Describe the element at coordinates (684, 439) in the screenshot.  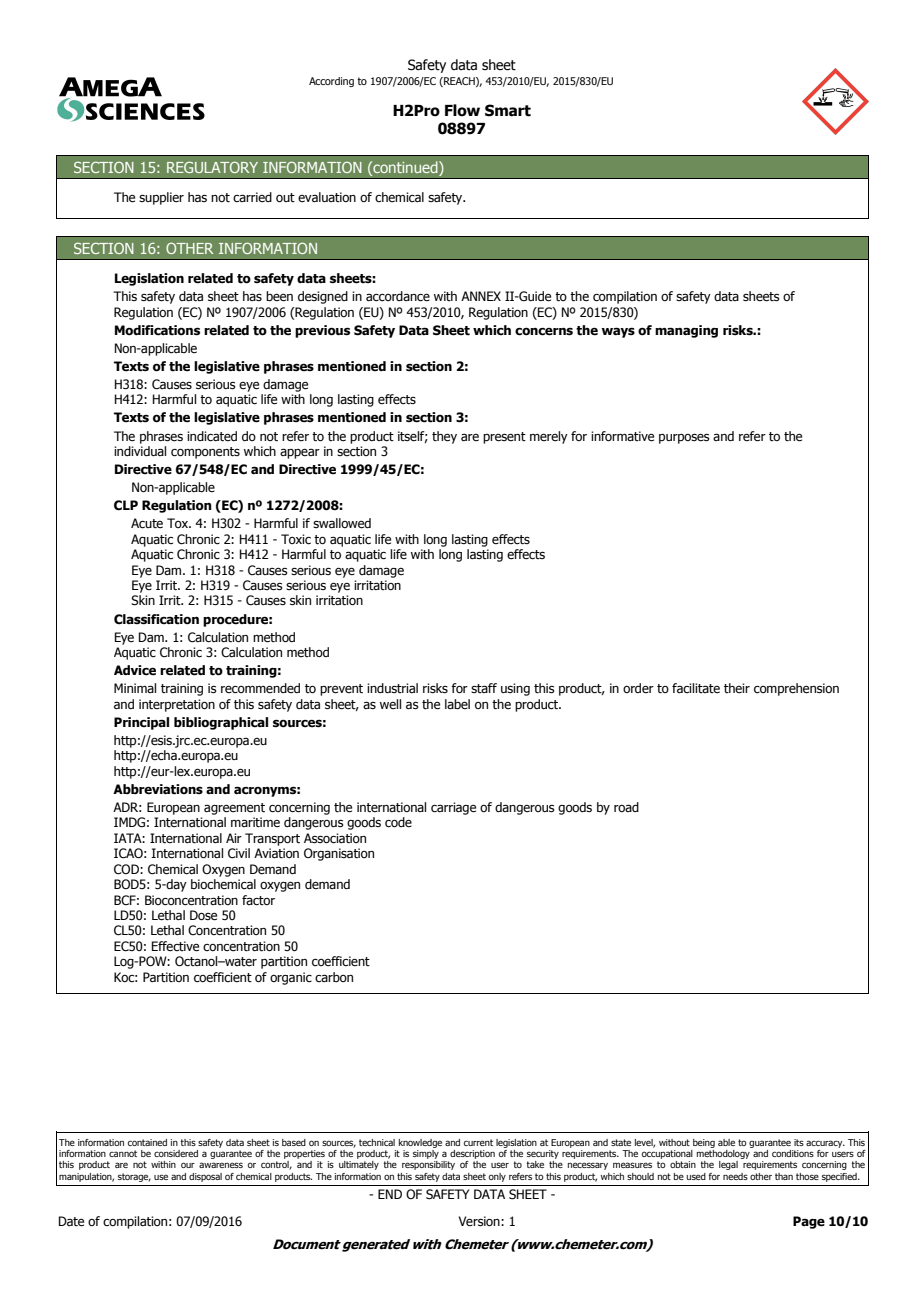
I see `purposes` at that location.
